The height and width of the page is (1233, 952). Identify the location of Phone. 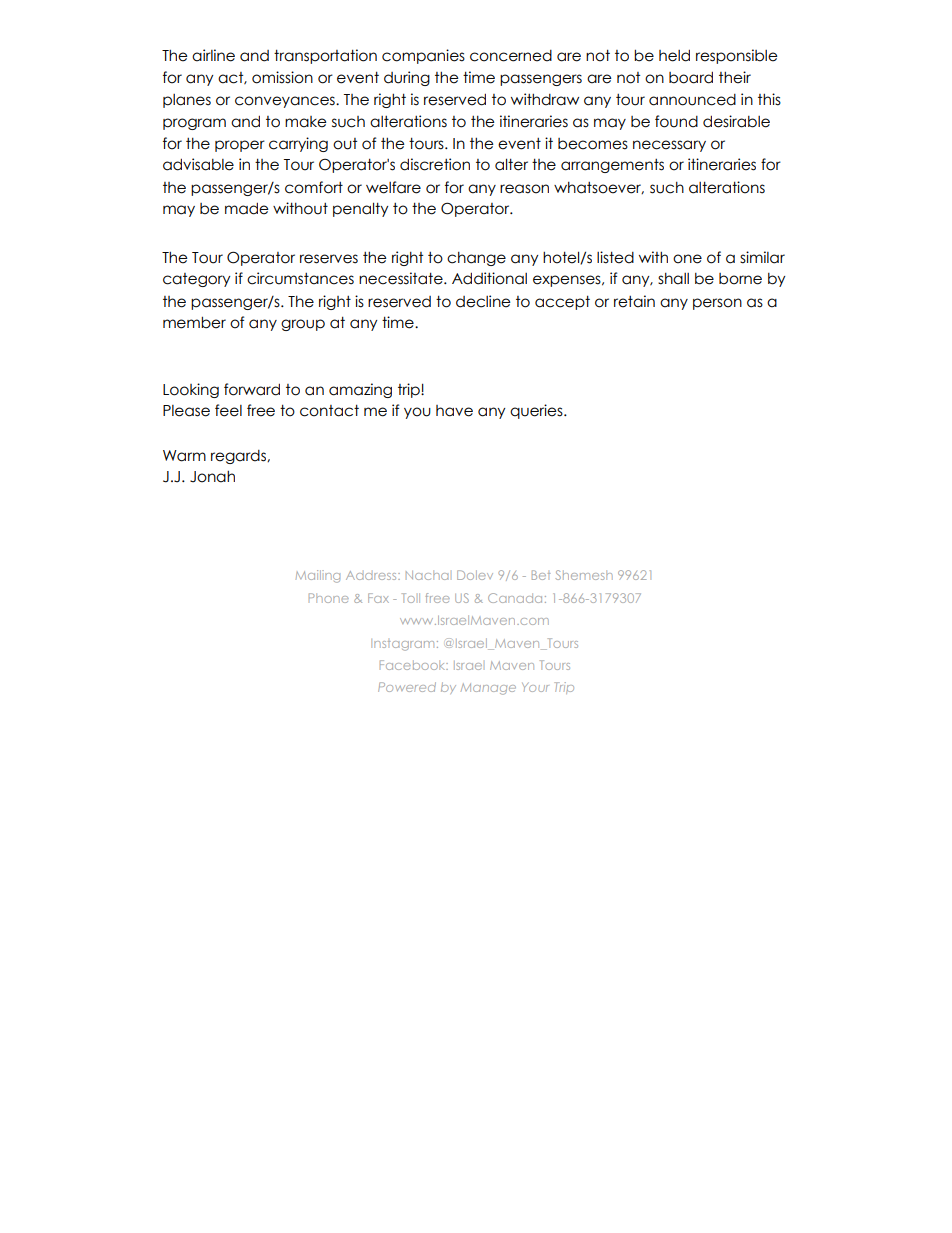
(329, 598).
